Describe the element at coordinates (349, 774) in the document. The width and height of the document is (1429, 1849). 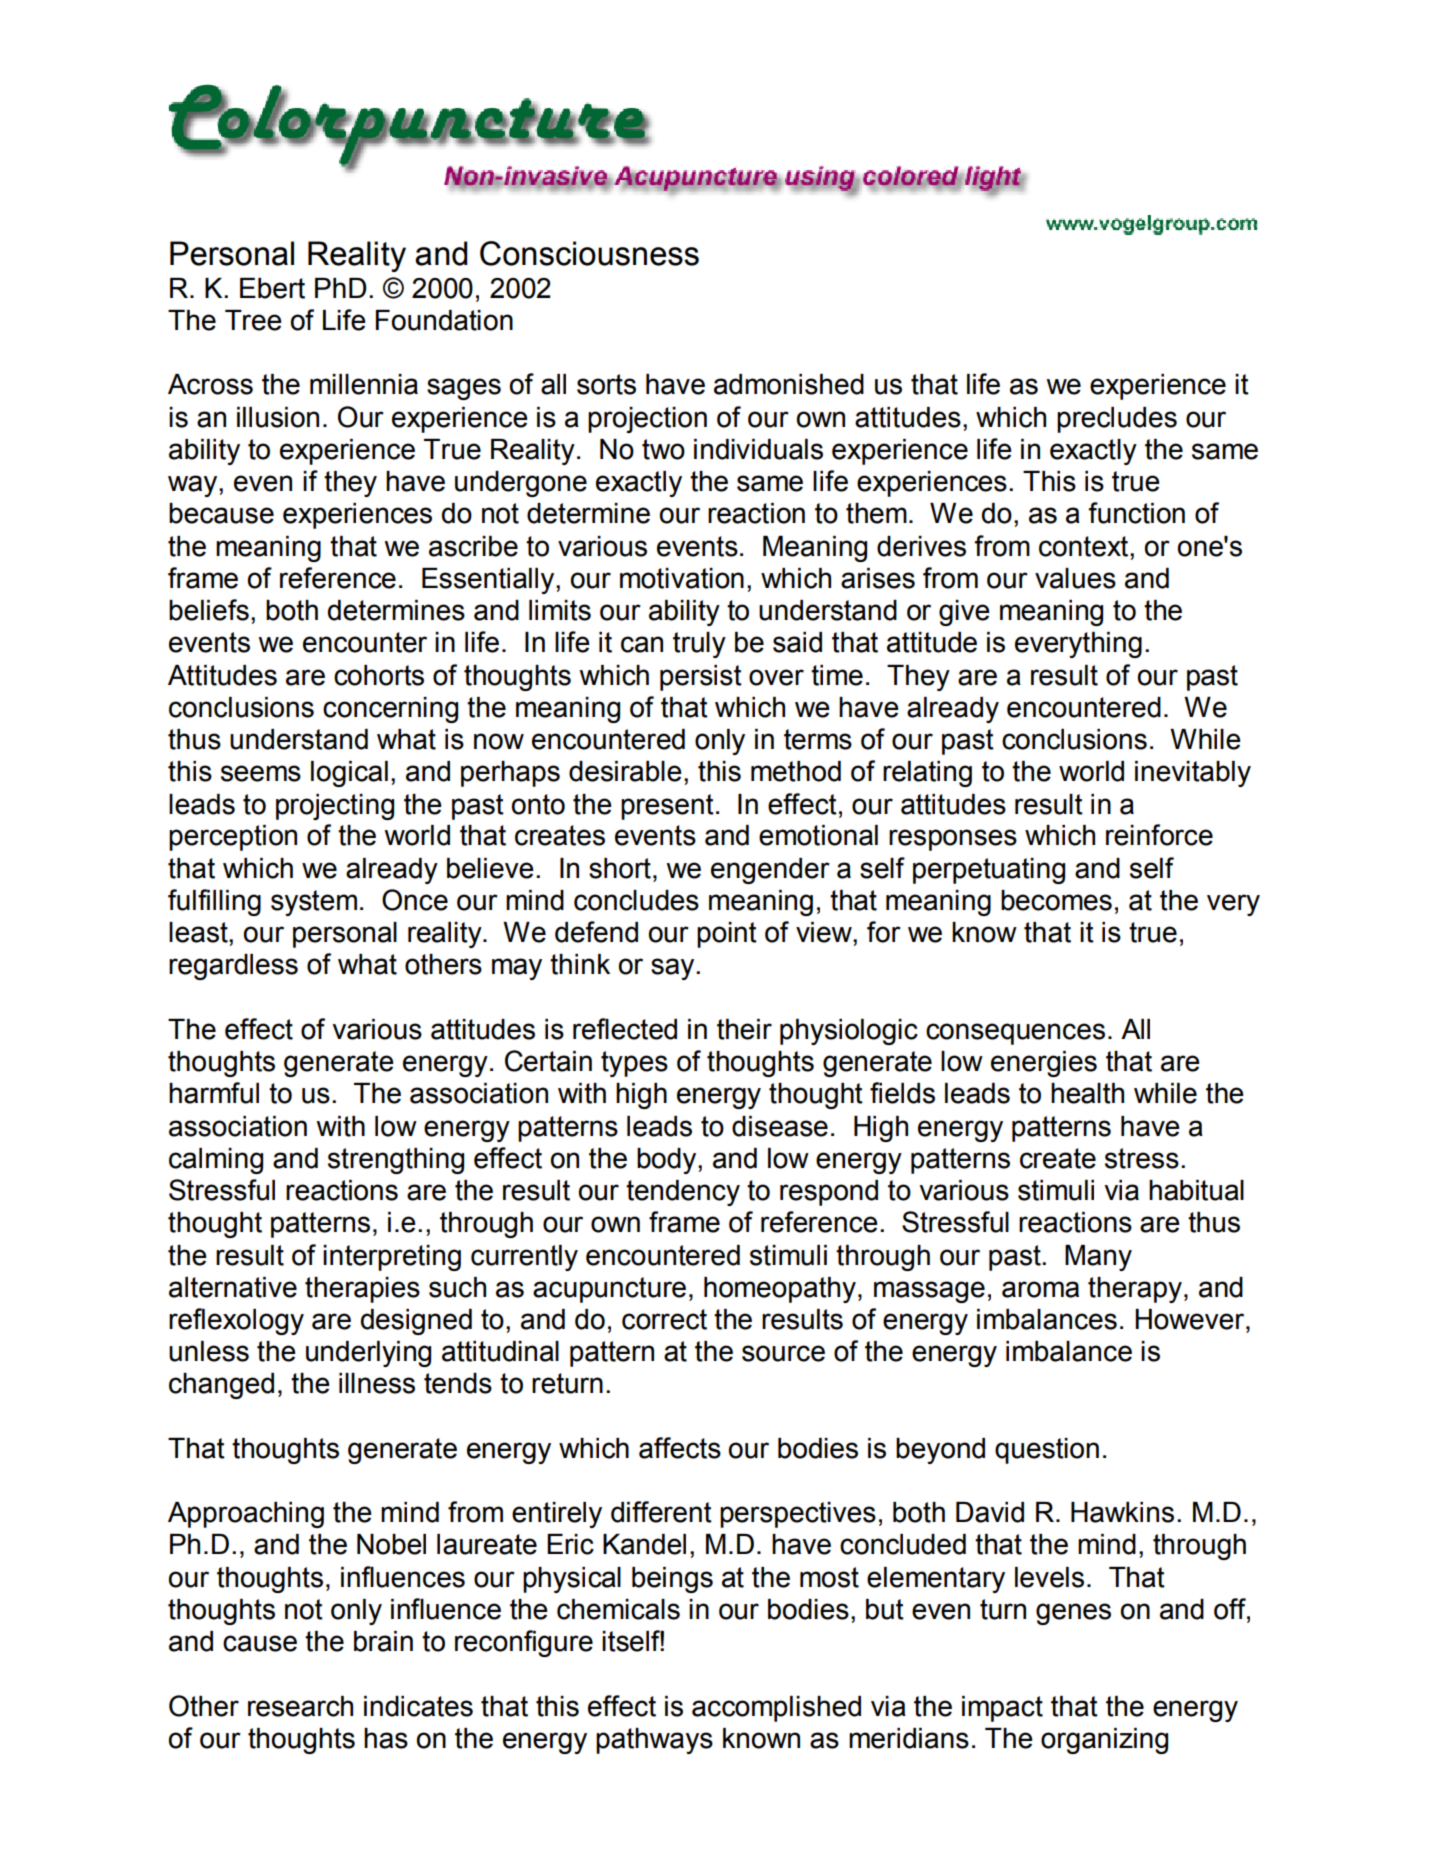
I see `logical` at that location.
